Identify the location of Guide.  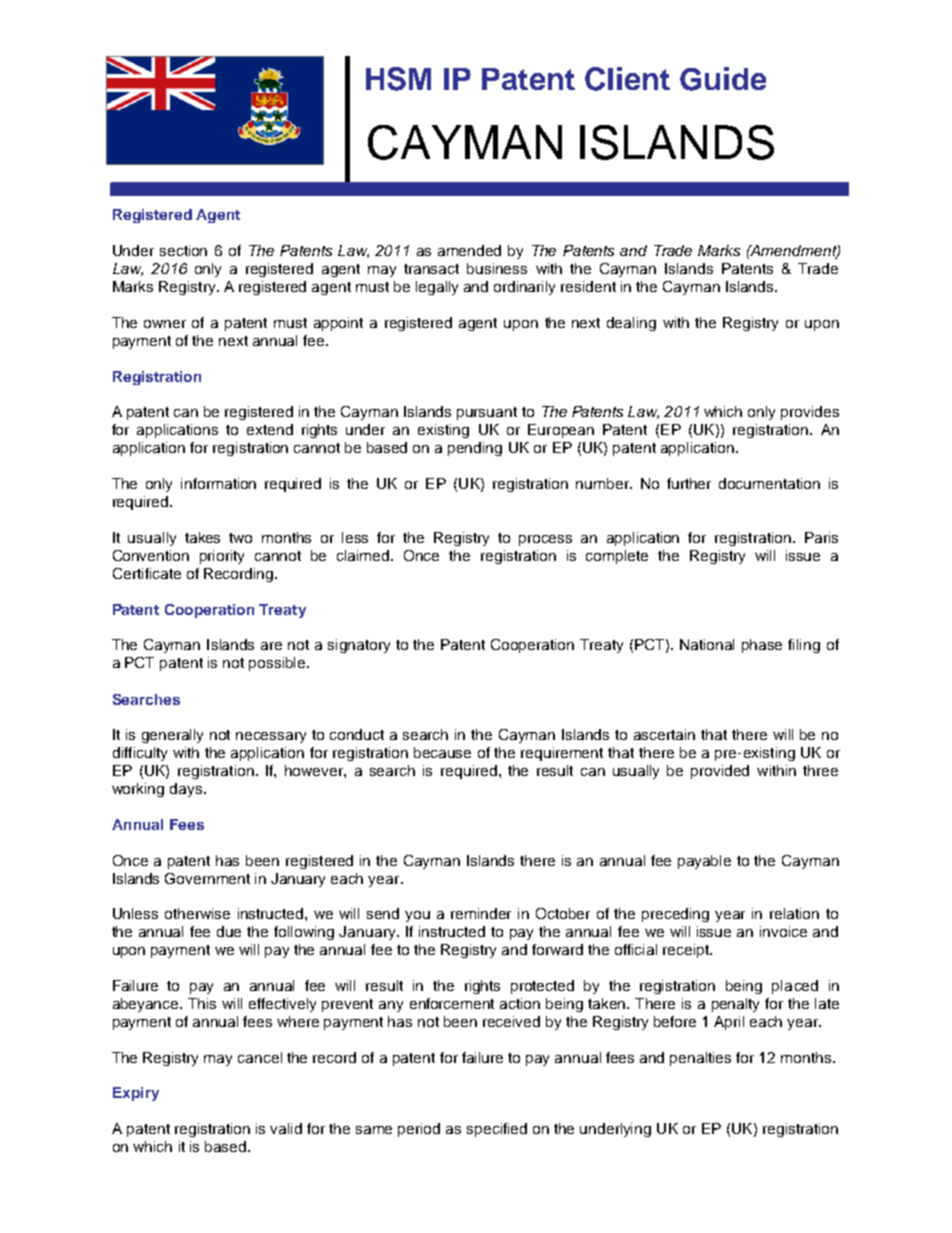
(723, 79).
